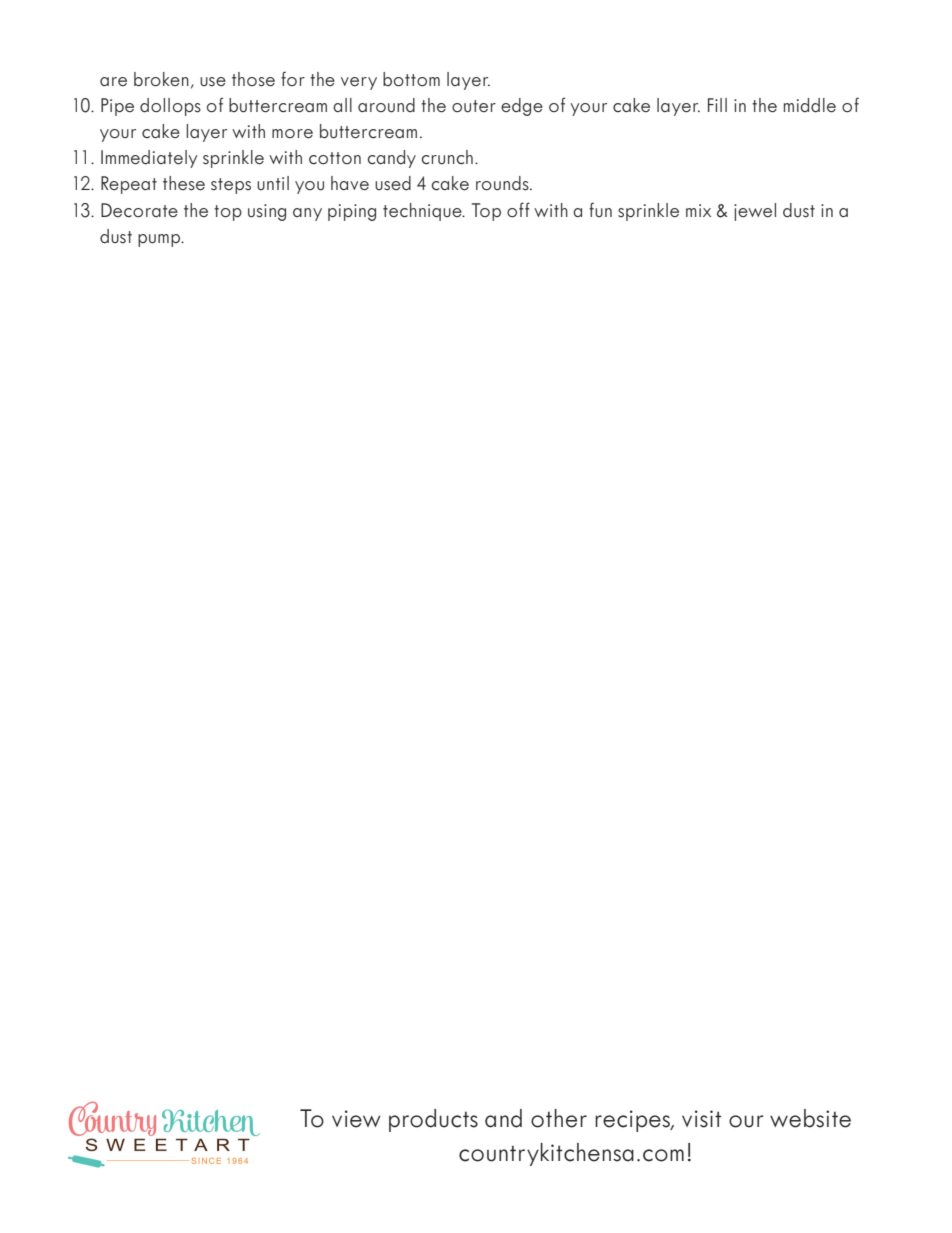 The image size is (952, 1233). What do you see at coordinates (170, 107) in the screenshot?
I see `dollops` at bounding box center [170, 107].
